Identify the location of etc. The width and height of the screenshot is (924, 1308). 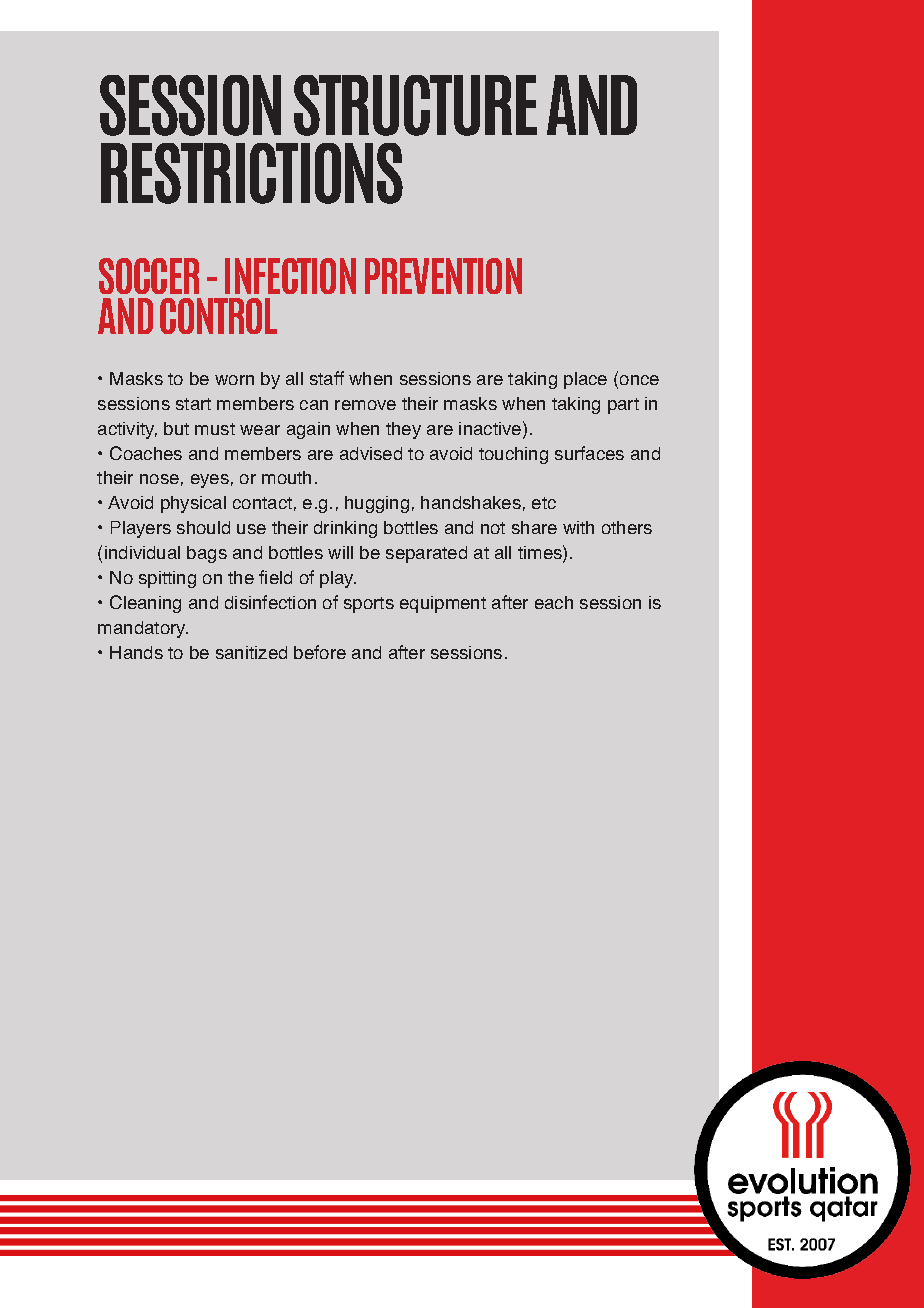
(544, 503).
